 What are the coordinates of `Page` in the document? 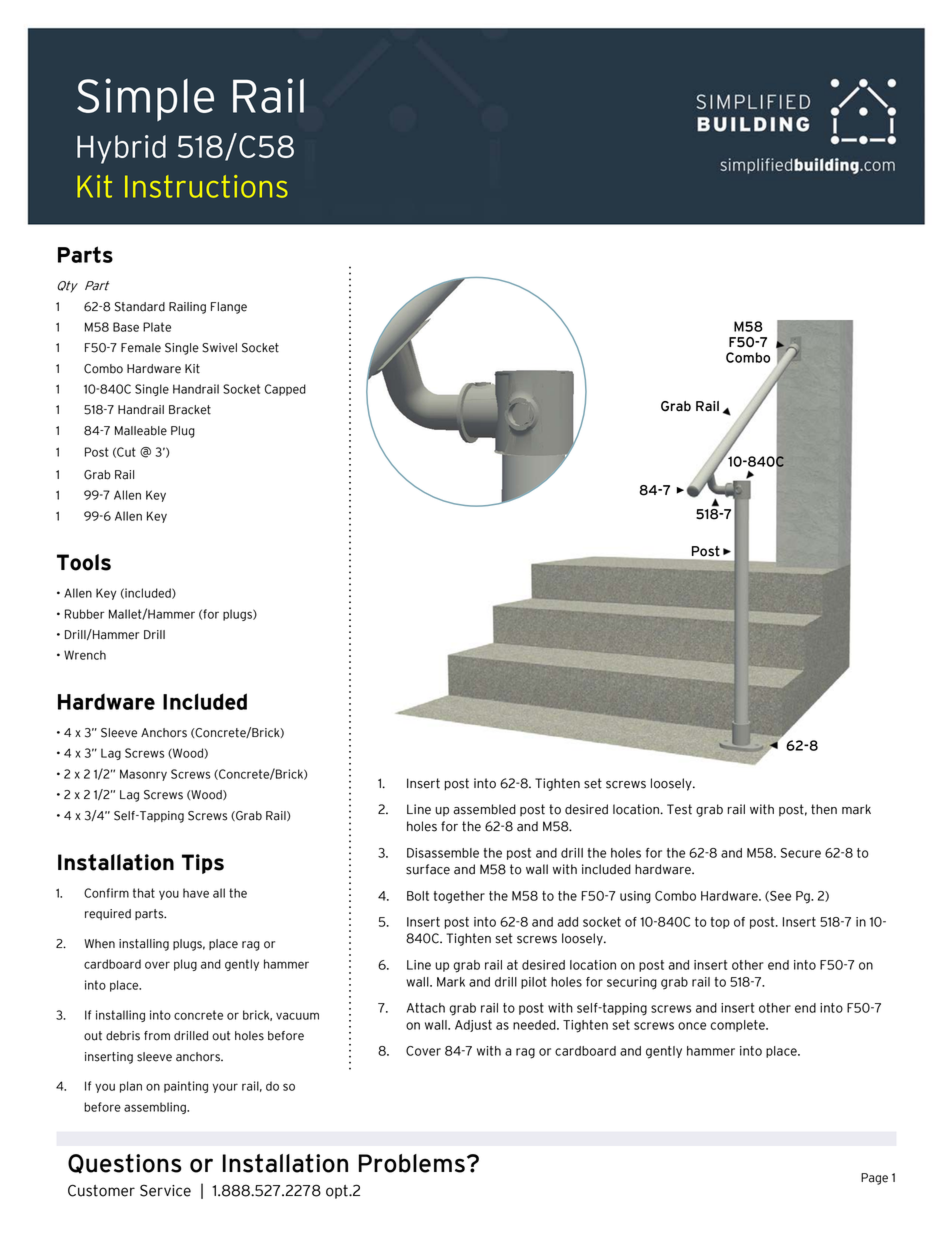 It's located at (874, 1179).
